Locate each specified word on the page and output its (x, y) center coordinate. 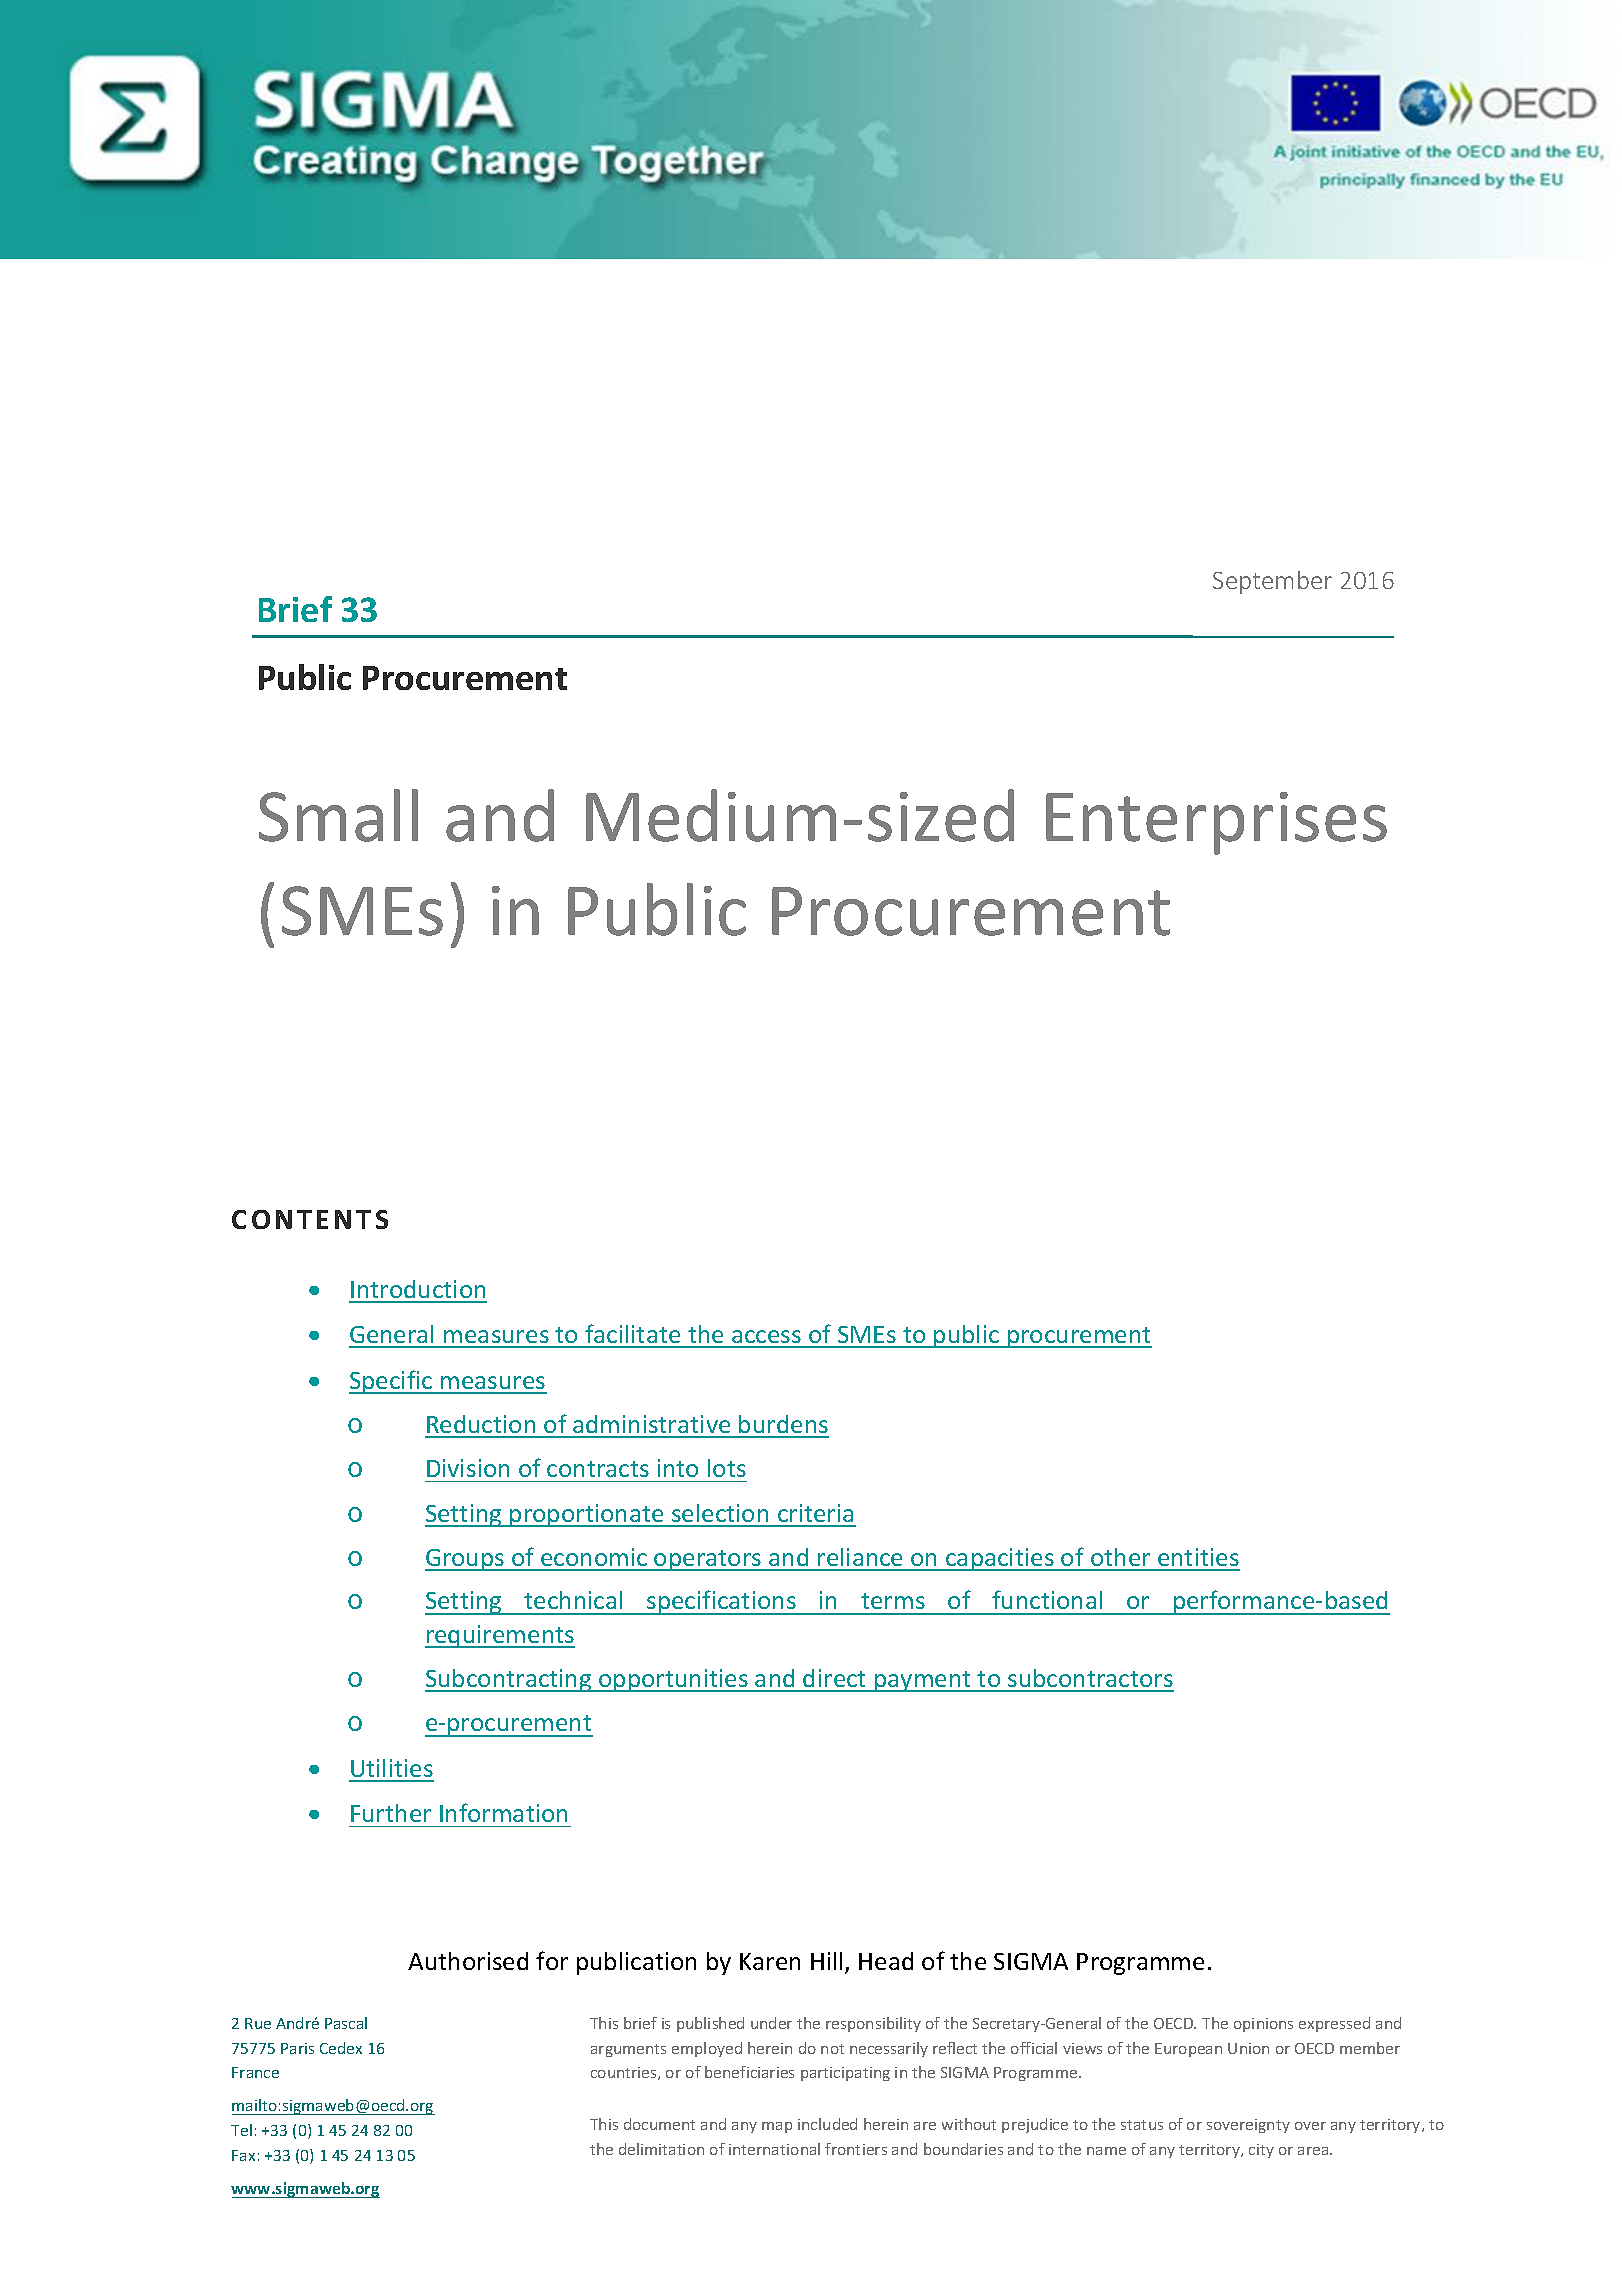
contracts (598, 1469)
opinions (1263, 2025)
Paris (297, 2048)
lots (727, 1468)
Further (391, 1813)
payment (923, 1681)
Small (338, 815)
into (678, 1468)
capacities (1000, 1559)
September (1272, 582)
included (827, 2124)
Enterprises (1216, 823)
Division (468, 1468)
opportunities (673, 1680)
